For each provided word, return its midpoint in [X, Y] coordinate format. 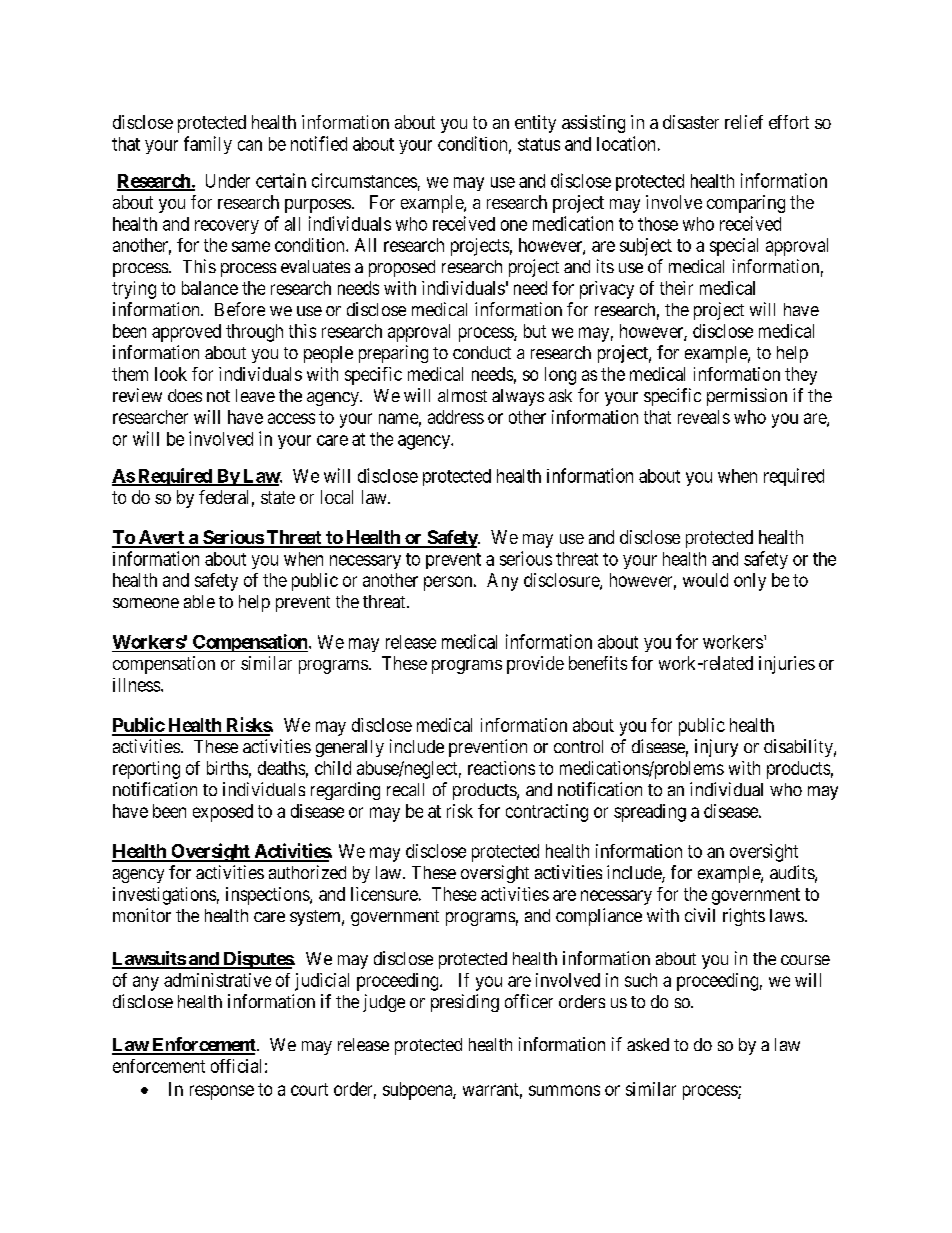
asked [648, 1044]
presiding [465, 1003]
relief [744, 122]
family [208, 145]
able [199, 601]
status [539, 144]
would [705, 580]
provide [535, 665]
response [222, 1092]
